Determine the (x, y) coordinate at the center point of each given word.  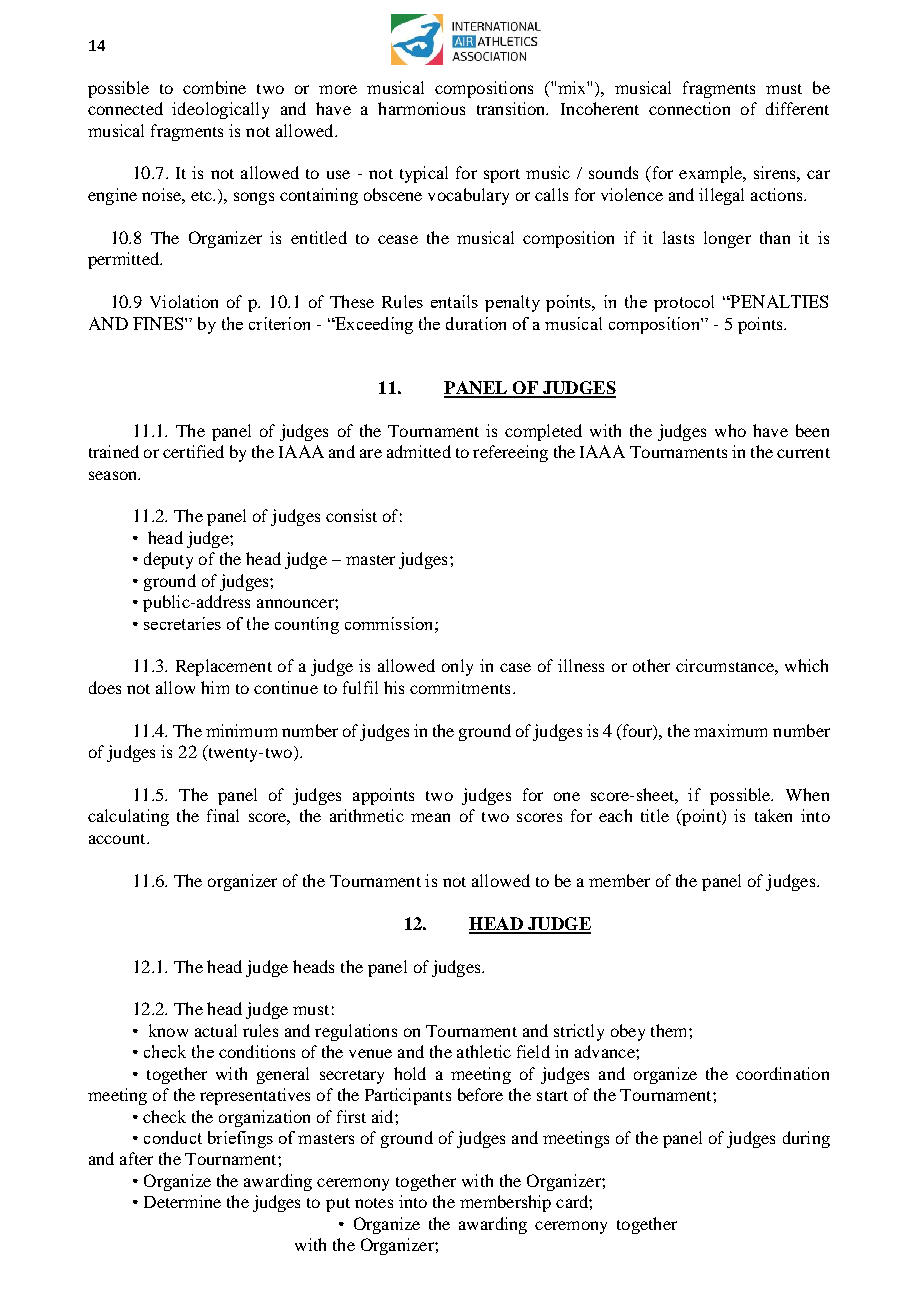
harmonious (421, 108)
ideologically (220, 110)
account (118, 839)
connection (689, 108)
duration (476, 323)
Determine (182, 1201)
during (806, 1139)
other (651, 665)
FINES (159, 323)
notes (374, 1203)
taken (773, 815)
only (457, 667)
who (730, 430)
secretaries (182, 623)
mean (430, 817)
